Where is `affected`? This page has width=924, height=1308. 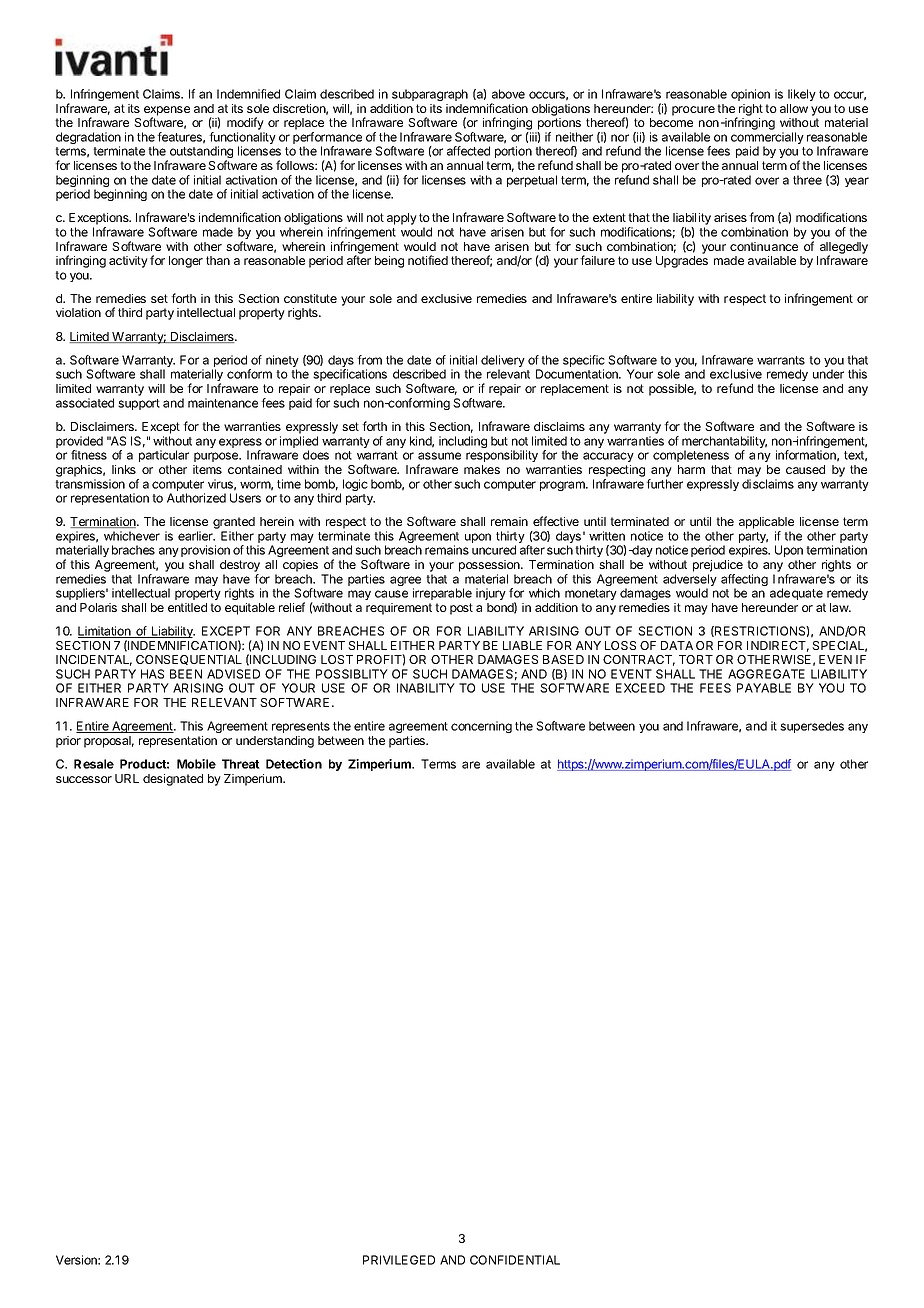 affected is located at coordinates (468, 151).
